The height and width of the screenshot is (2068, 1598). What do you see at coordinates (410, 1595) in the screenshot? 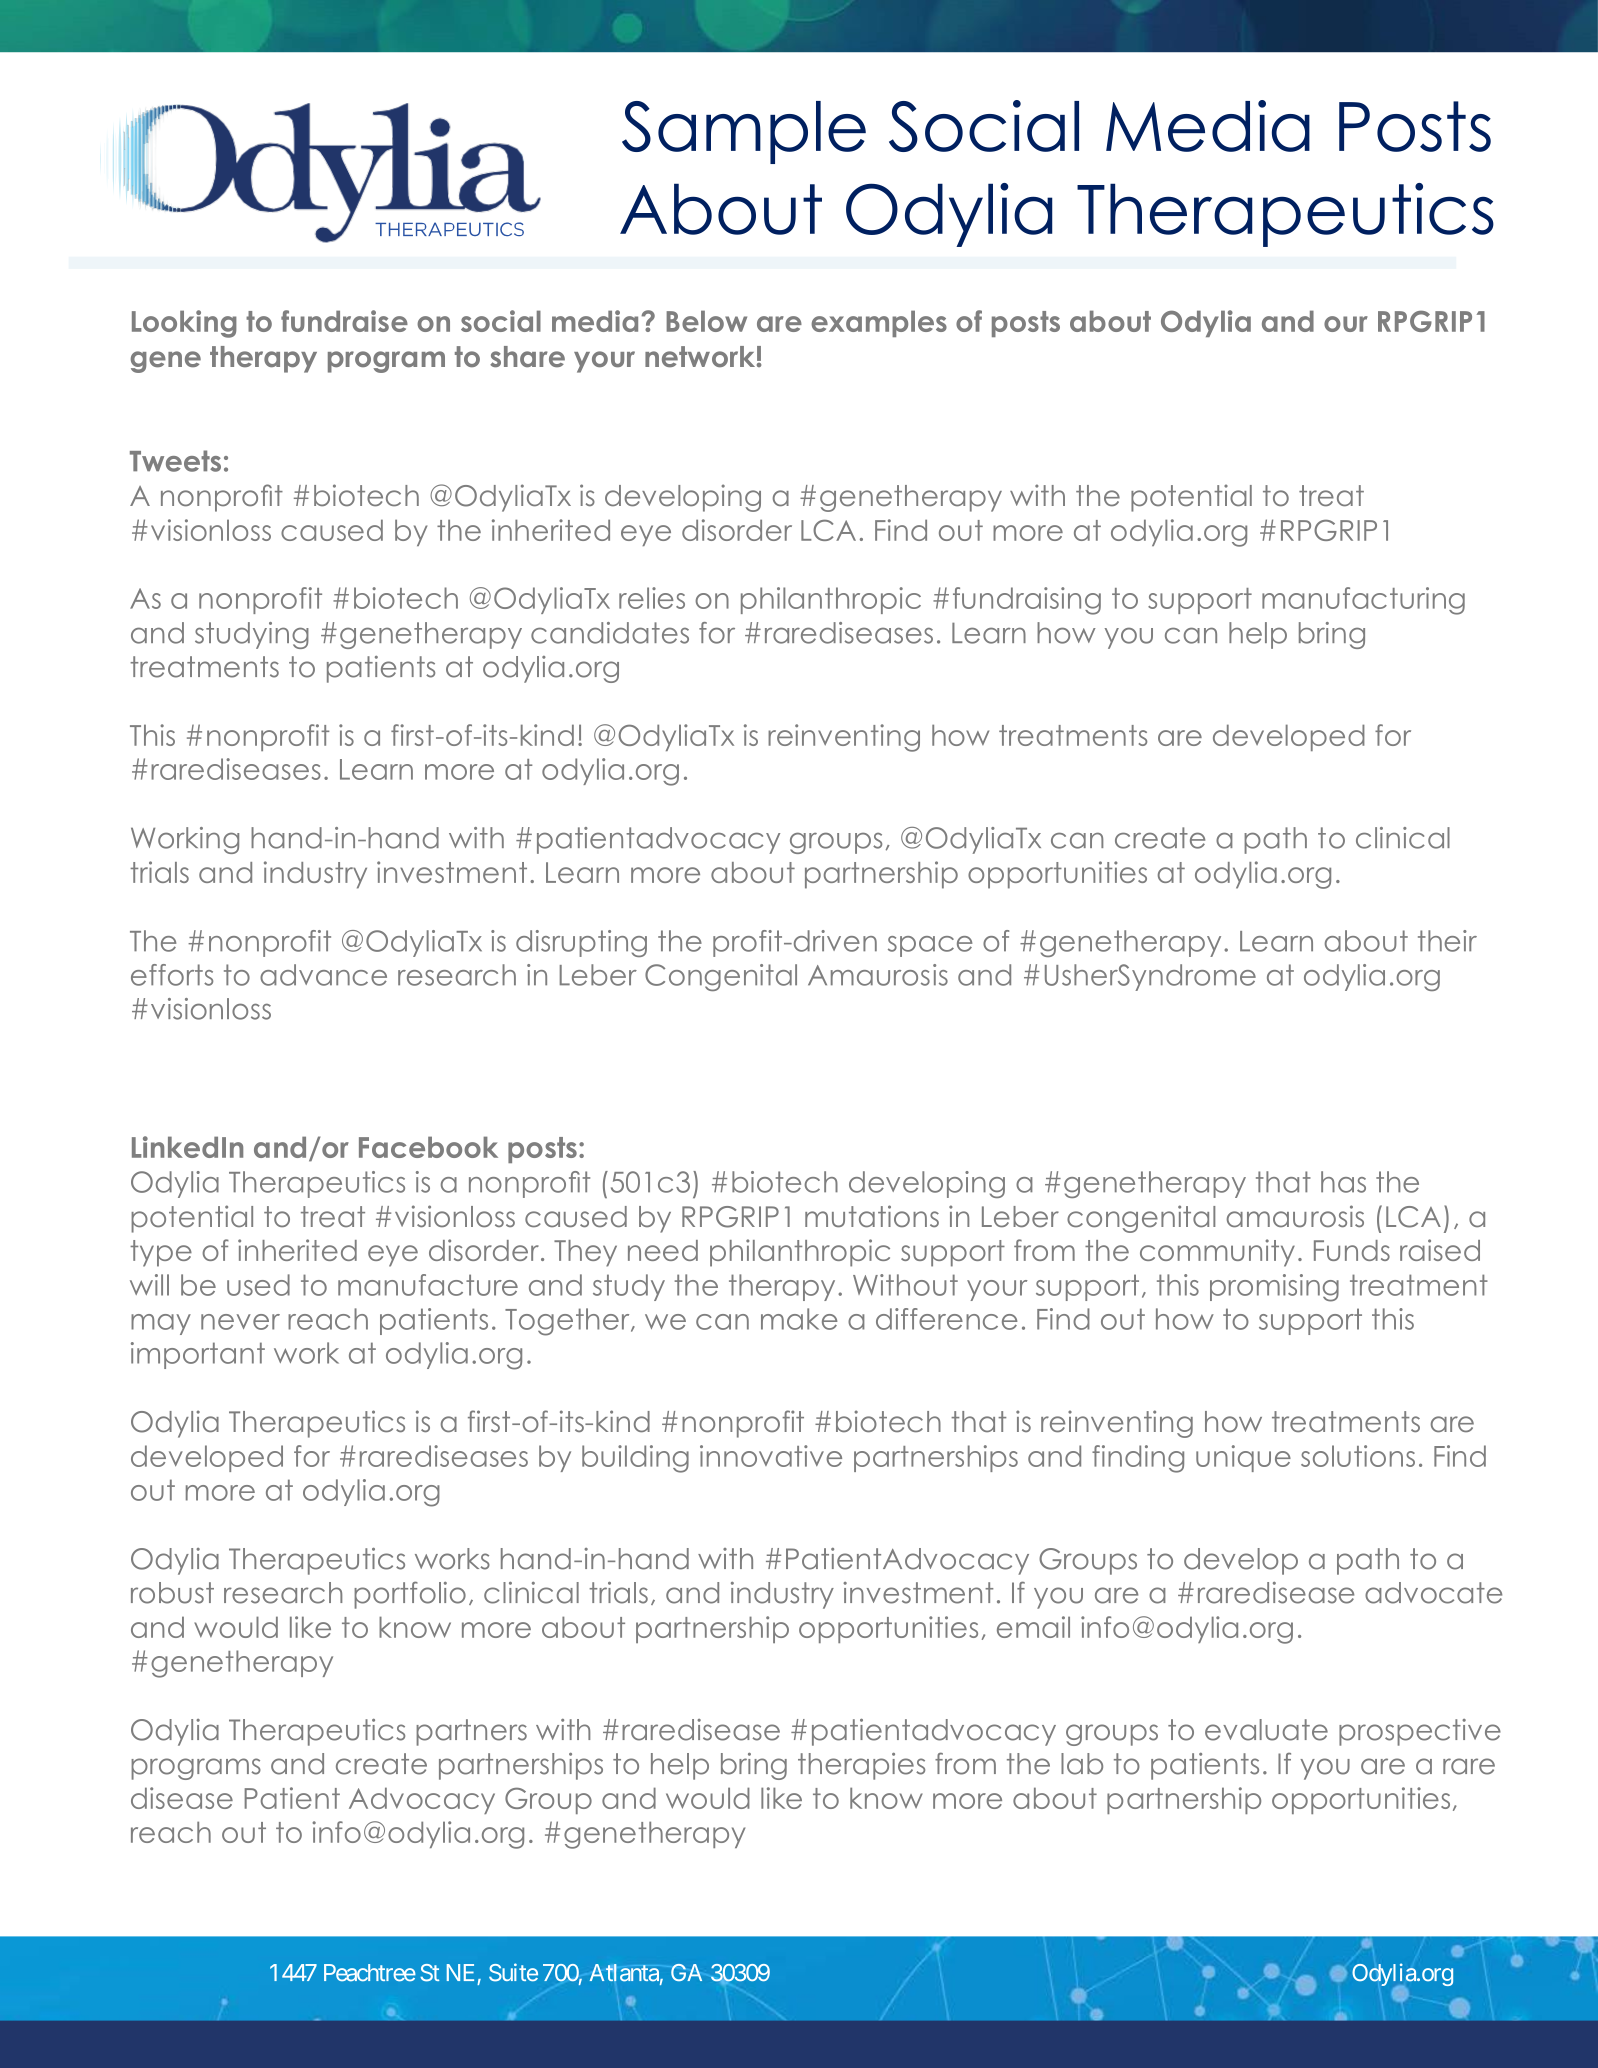
I see `portfolio` at bounding box center [410, 1595].
